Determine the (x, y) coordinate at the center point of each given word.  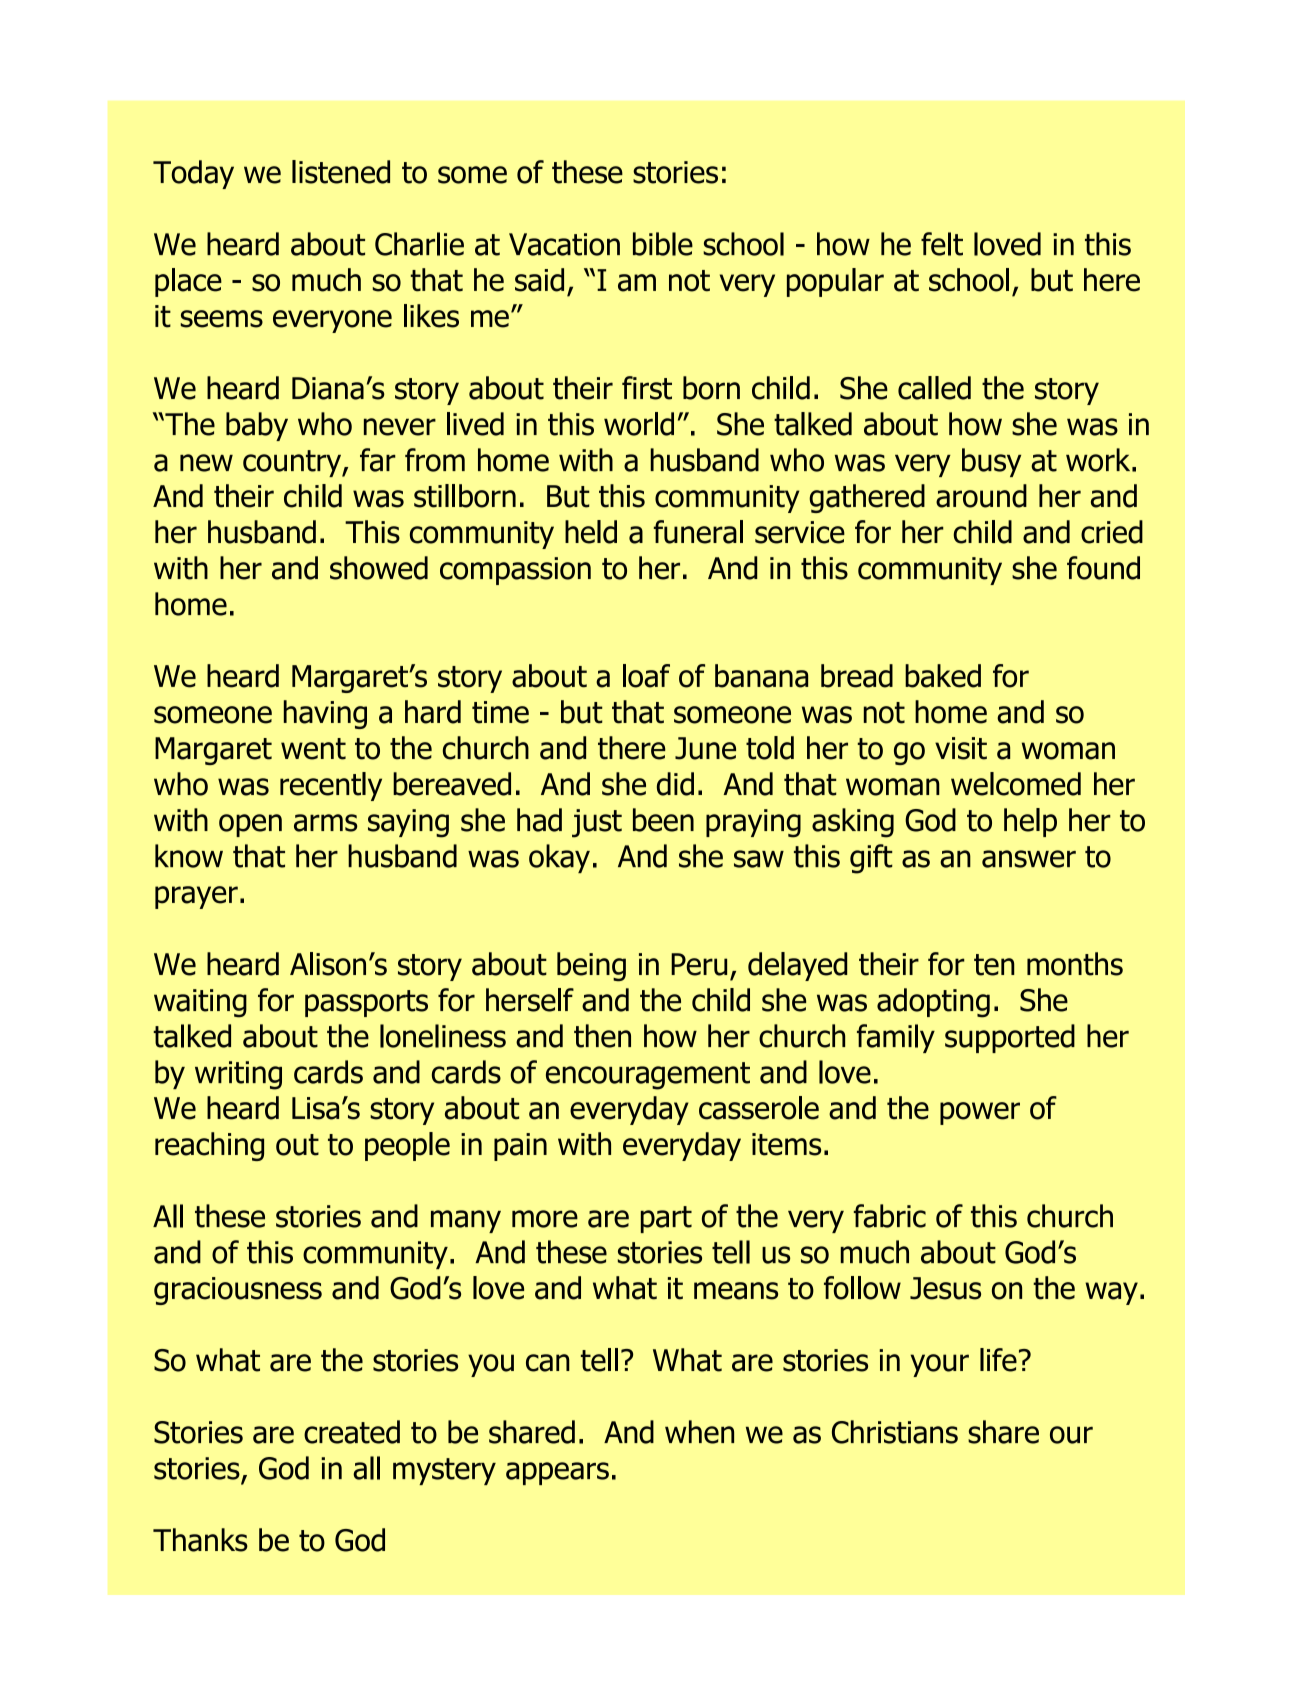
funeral (698, 532)
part (666, 1219)
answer (1029, 859)
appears (557, 1473)
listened (341, 172)
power (980, 1113)
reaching (209, 1146)
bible (663, 244)
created (352, 1432)
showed (379, 568)
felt (942, 244)
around (981, 496)
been (663, 820)
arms (326, 823)
